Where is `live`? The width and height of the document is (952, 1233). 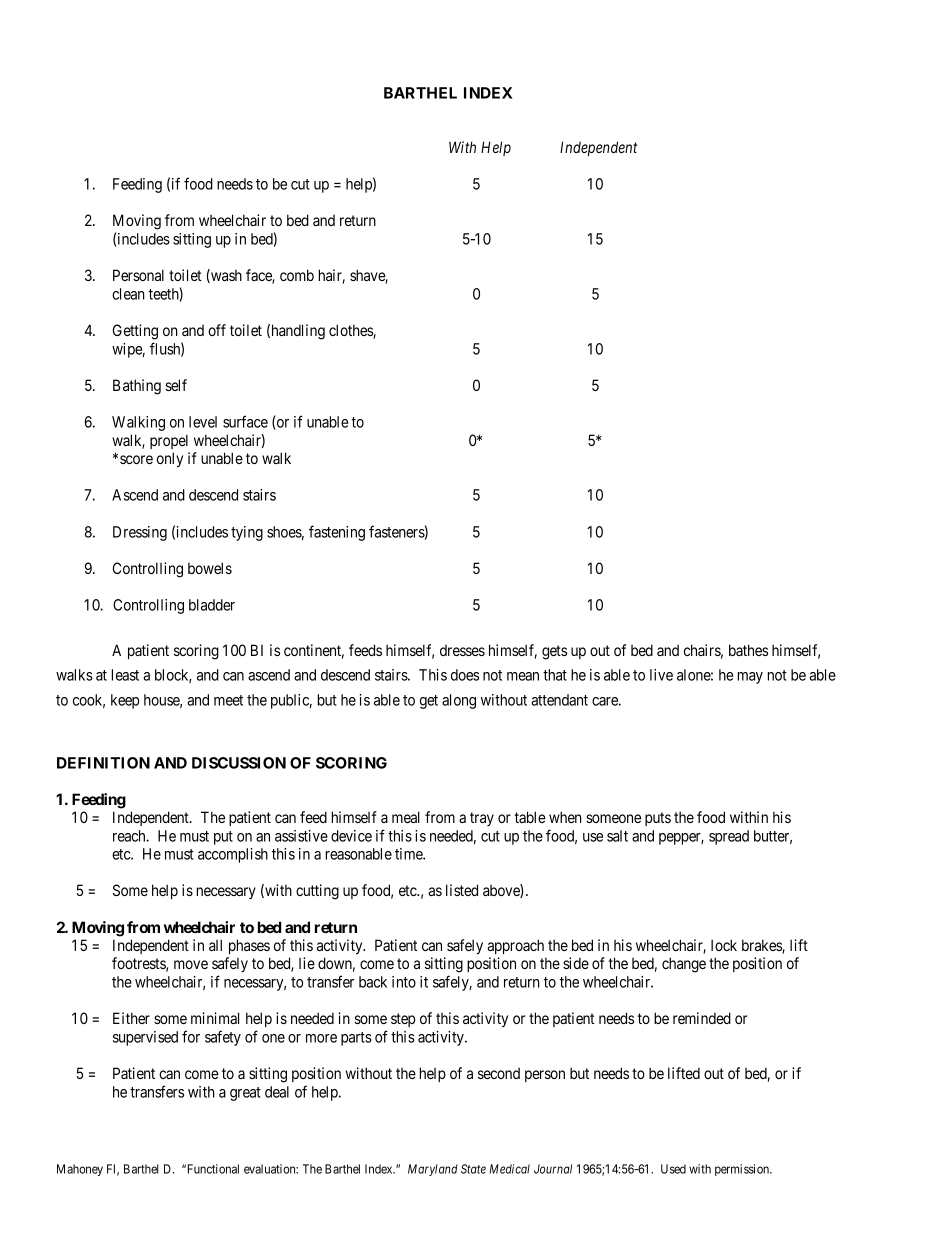
live is located at coordinates (661, 675).
